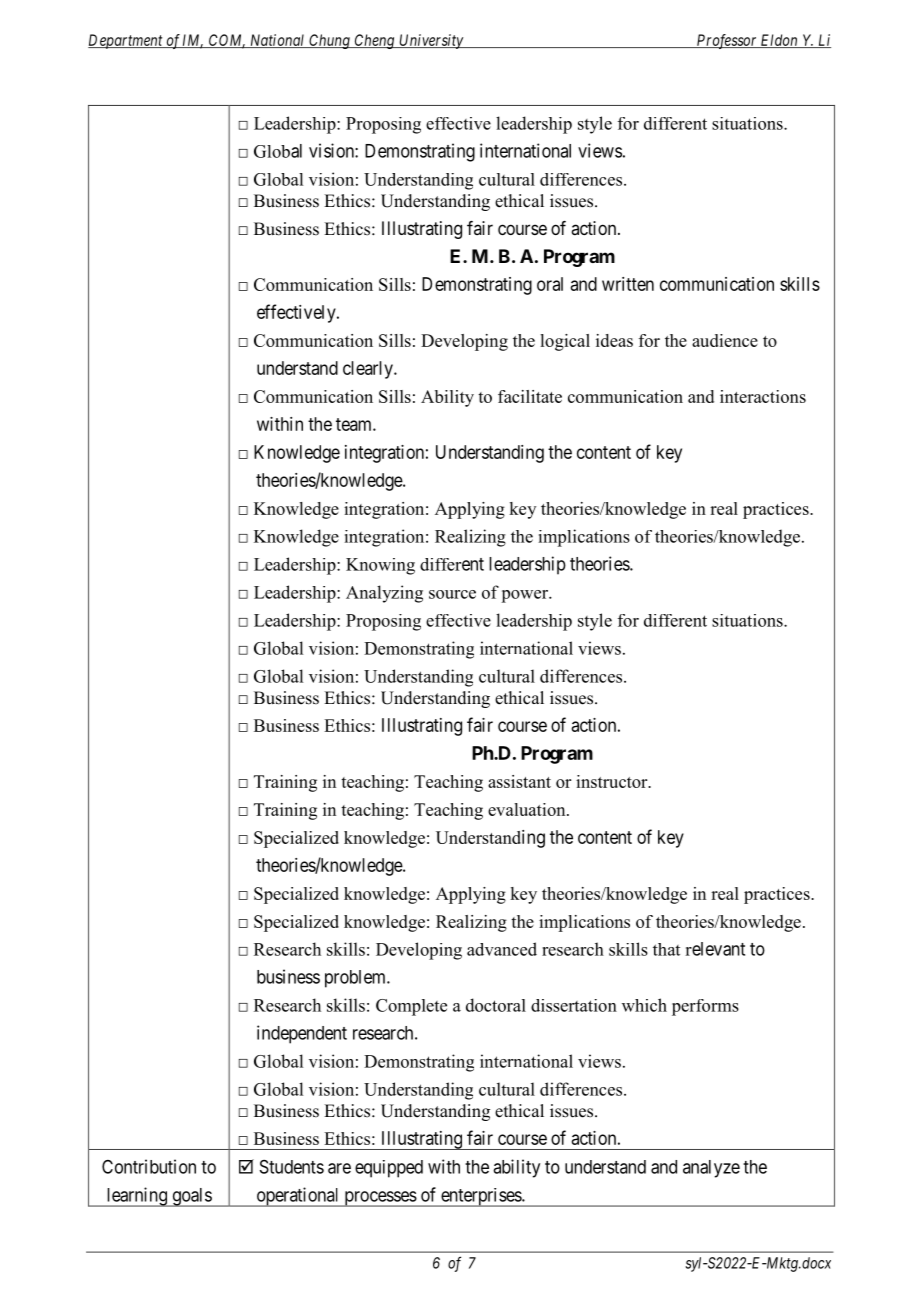  Describe the element at coordinates (613, 781) in the screenshot. I see `instructor` at that location.
